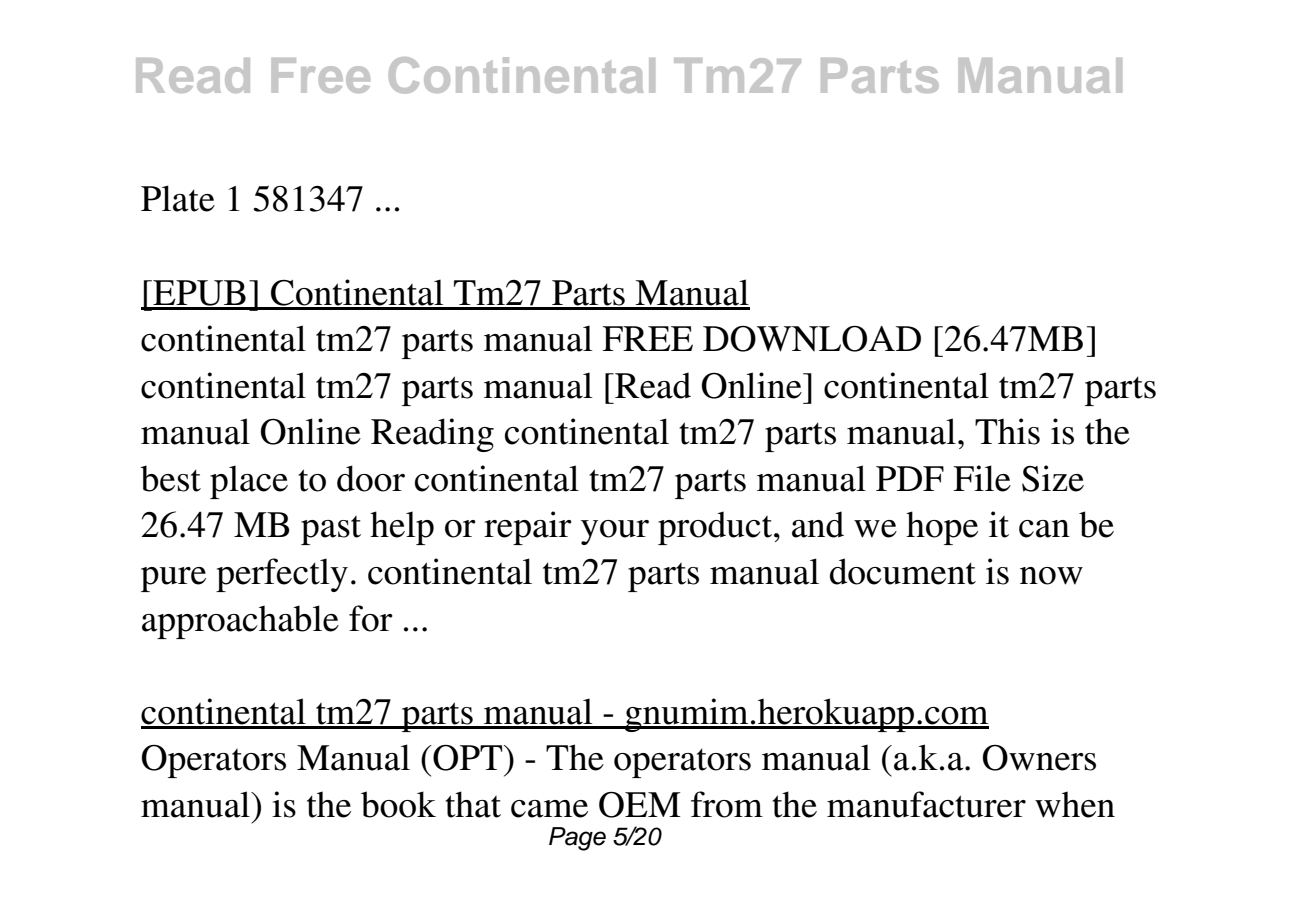 This screenshot has height=924, width=1303. What do you see at coordinates (812, 339) in the screenshot?
I see `DOWNLOAD` at bounding box center [812, 339].
